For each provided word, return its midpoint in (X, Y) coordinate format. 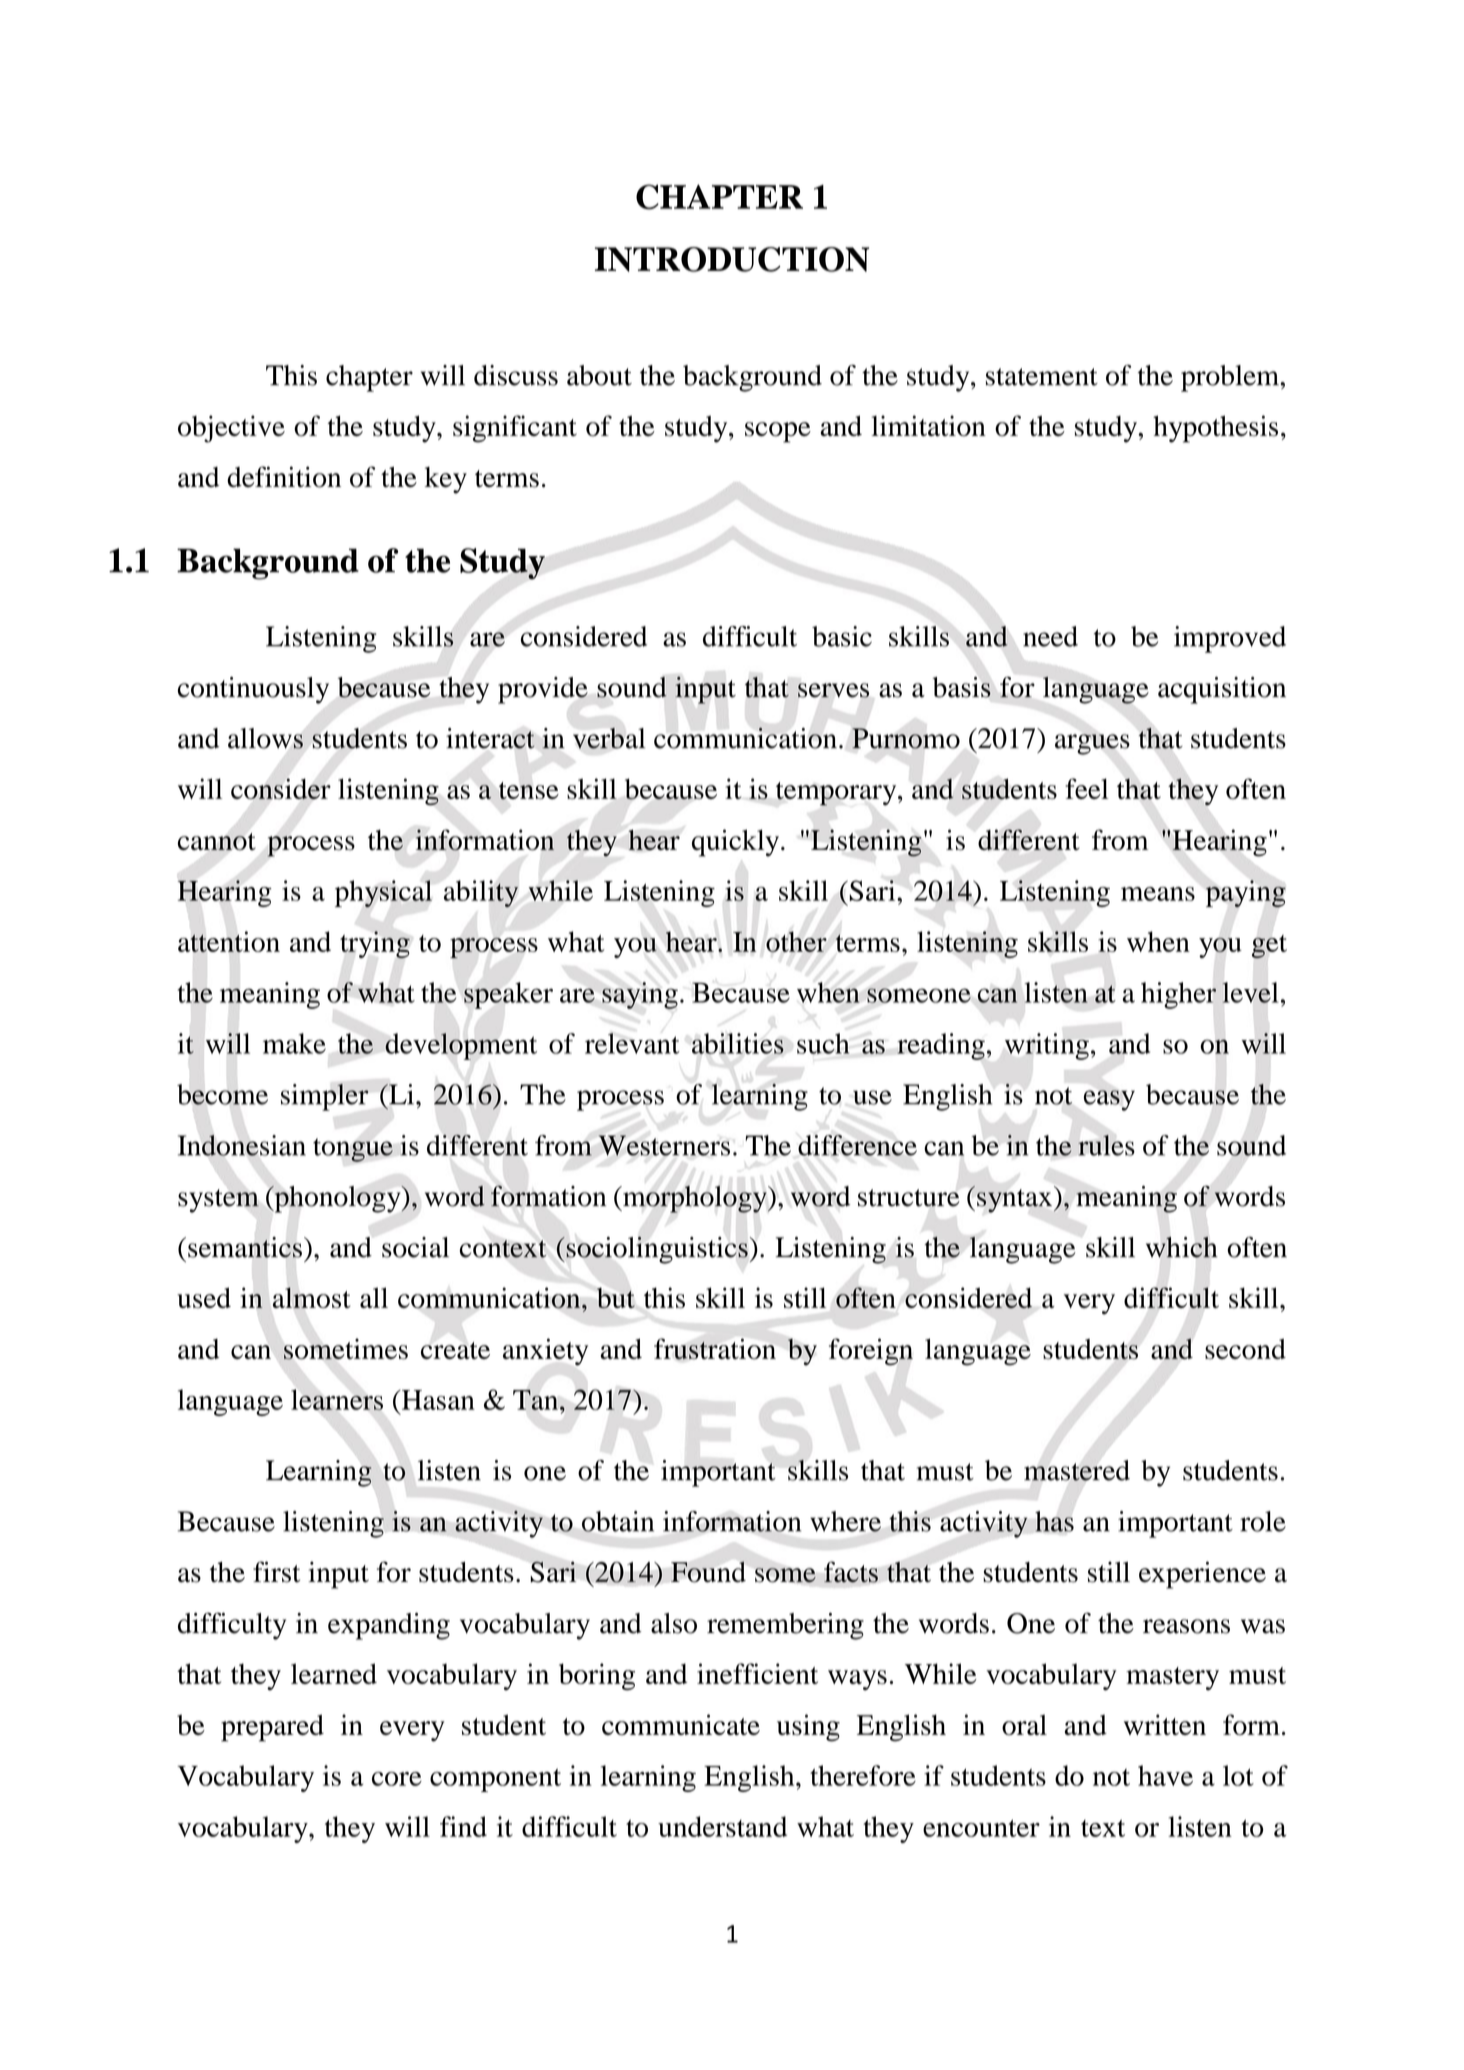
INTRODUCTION (732, 259)
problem (1231, 378)
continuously (253, 690)
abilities (738, 1043)
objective (231, 429)
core (397, 1779)
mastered (1077, 1470)
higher (1178, 995)
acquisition (1222, 690)
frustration (715, 1349)
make (294, 1043)
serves (833, 690)
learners (337, 1399)
